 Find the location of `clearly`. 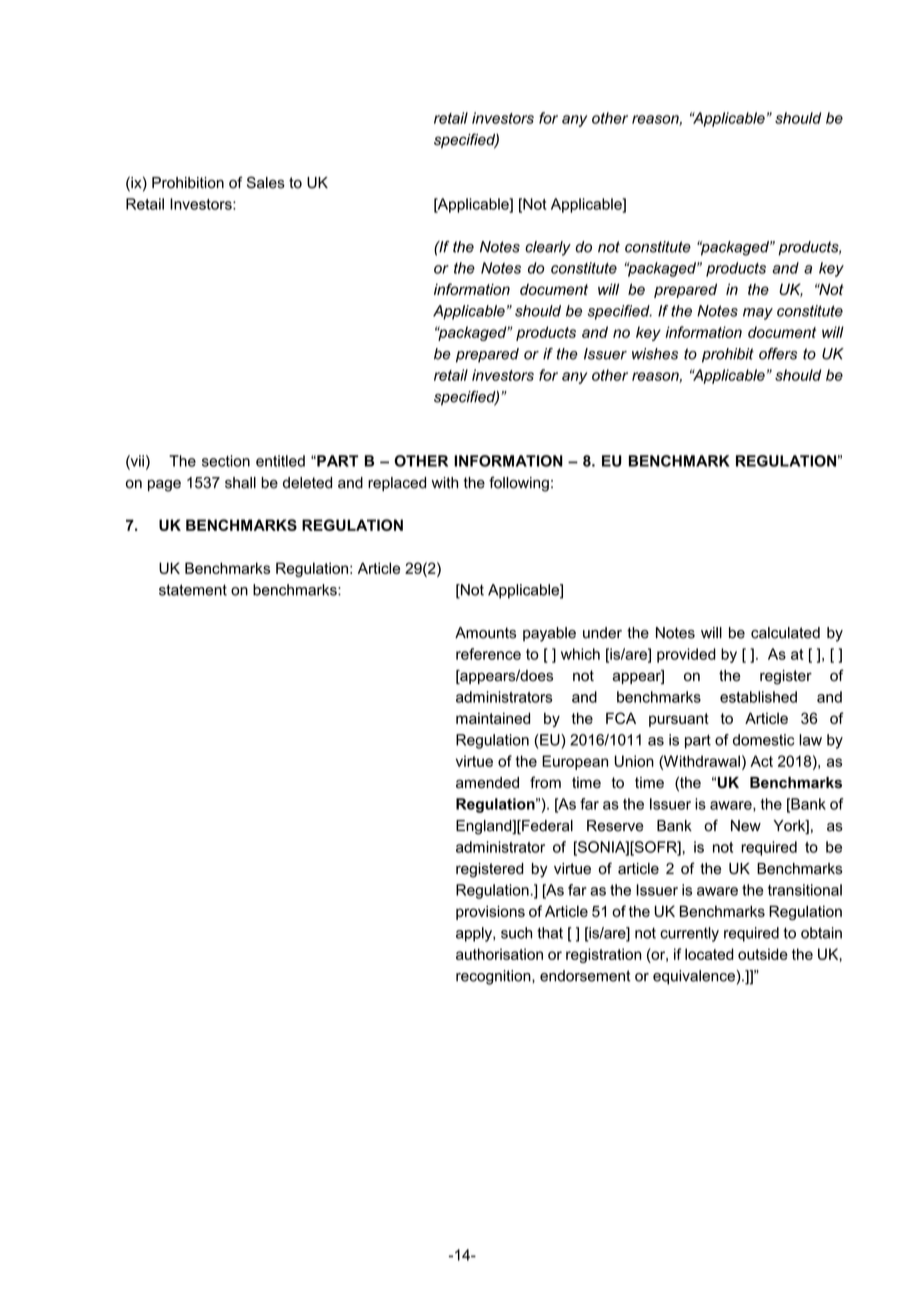

clearly is located at coordinates (548, 248).
